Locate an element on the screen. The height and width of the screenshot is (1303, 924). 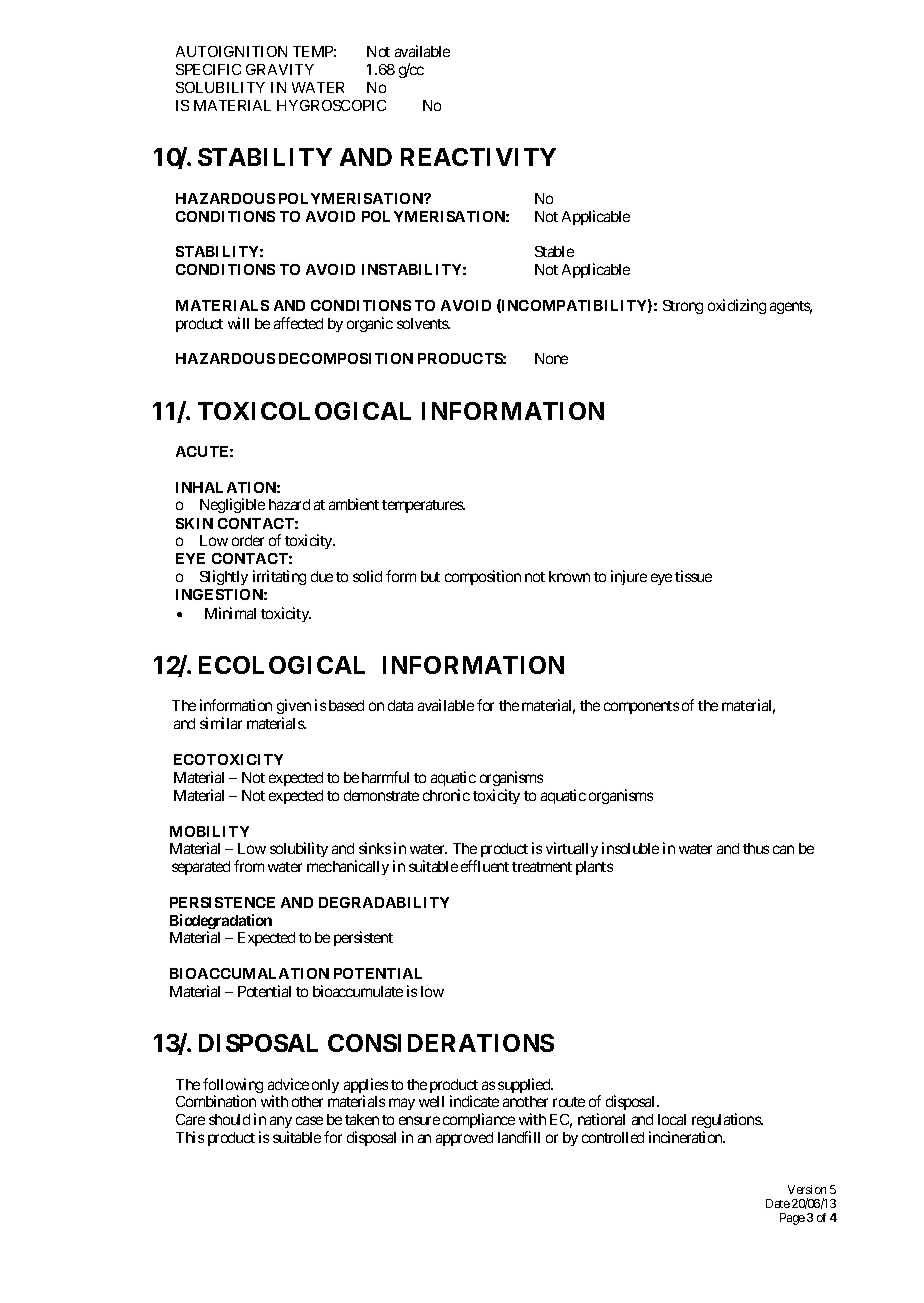
from is located at coordinates (249, 866).
